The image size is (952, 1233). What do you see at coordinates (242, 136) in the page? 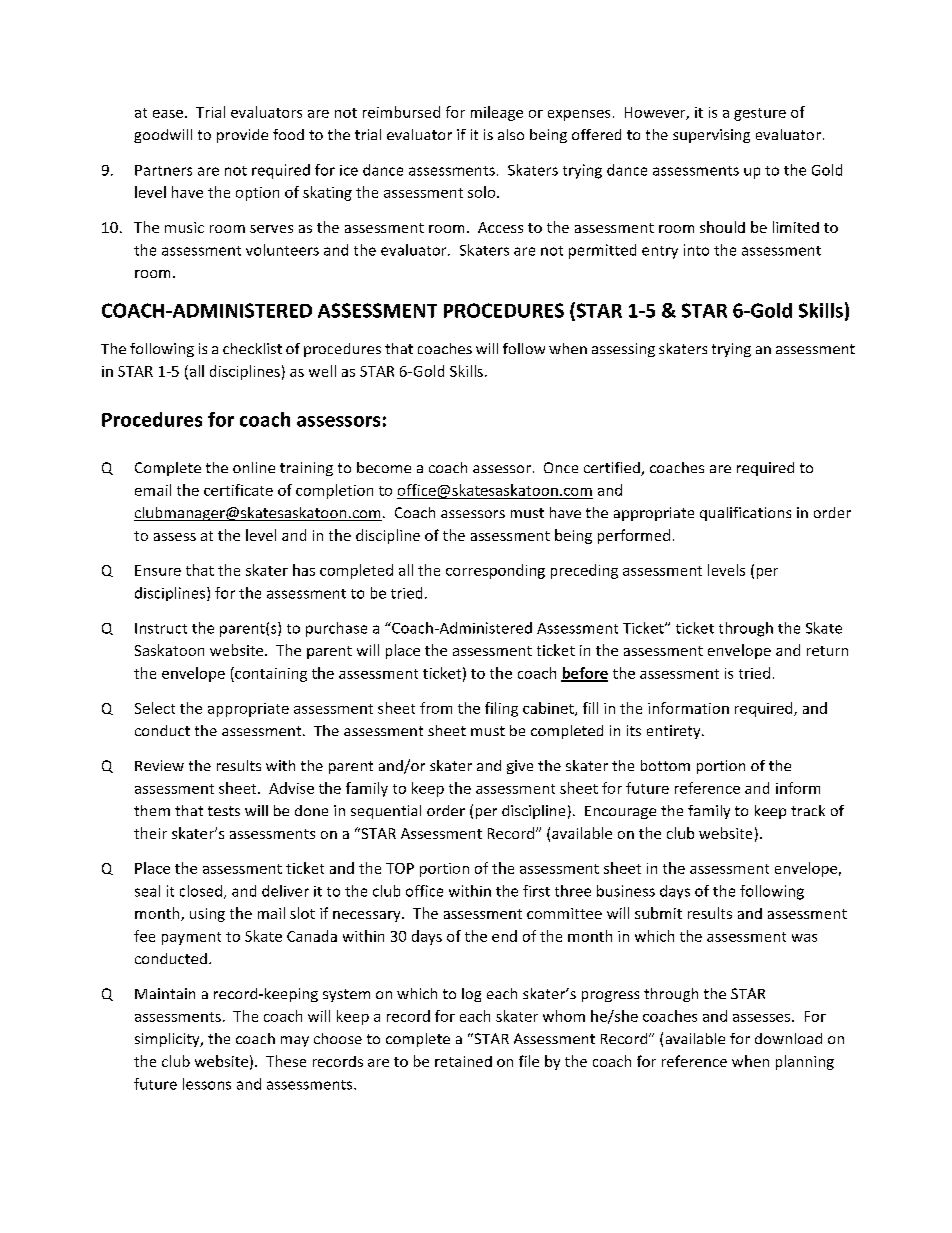
I see `provide` at bounding box center [242, 136].
